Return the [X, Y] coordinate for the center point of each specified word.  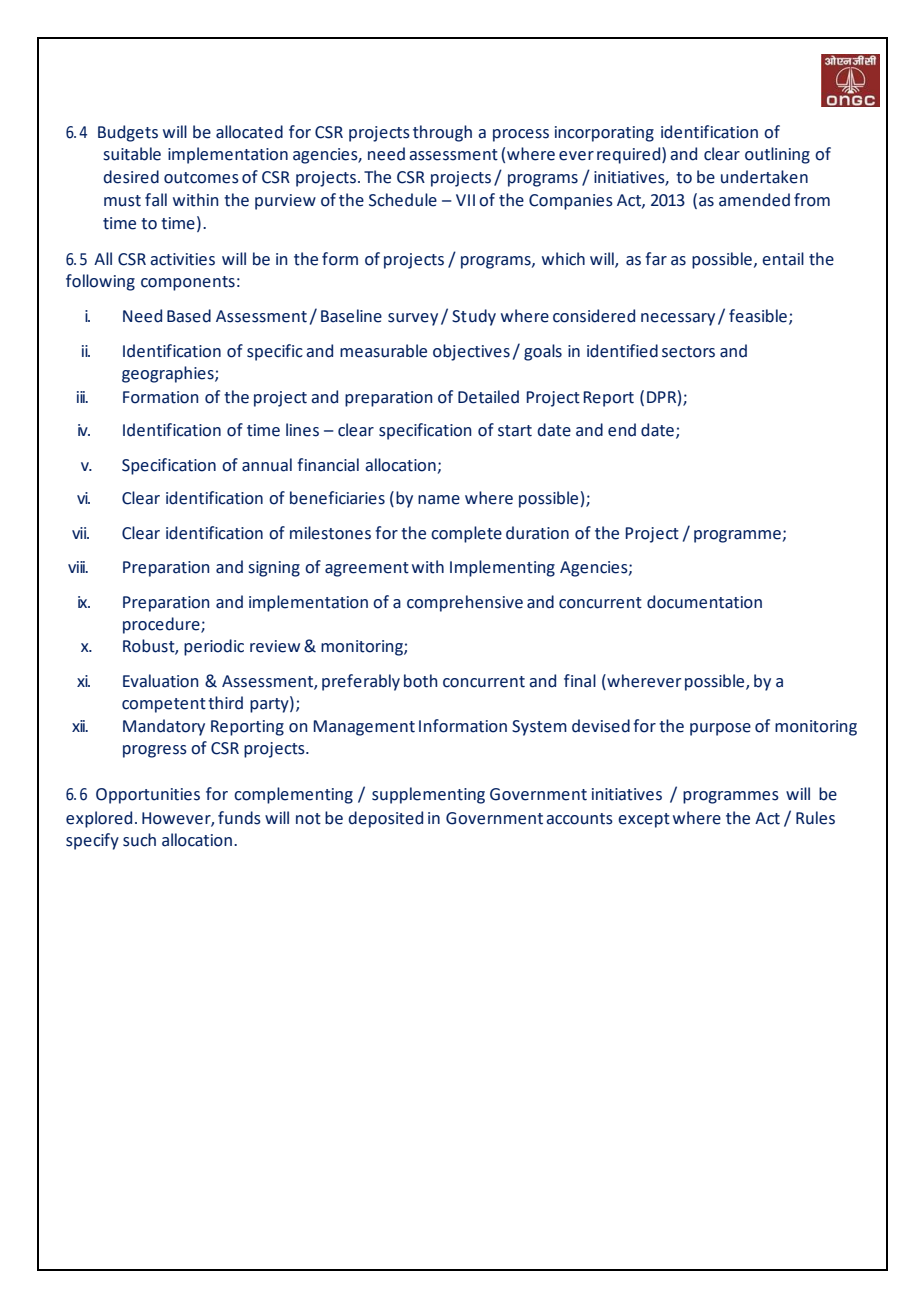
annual [267, 465]
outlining [777, 155]
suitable [132, 154]
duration [537, 533]
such [139, 840]
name [439, 500]
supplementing [428, 795]
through [442, 133]
